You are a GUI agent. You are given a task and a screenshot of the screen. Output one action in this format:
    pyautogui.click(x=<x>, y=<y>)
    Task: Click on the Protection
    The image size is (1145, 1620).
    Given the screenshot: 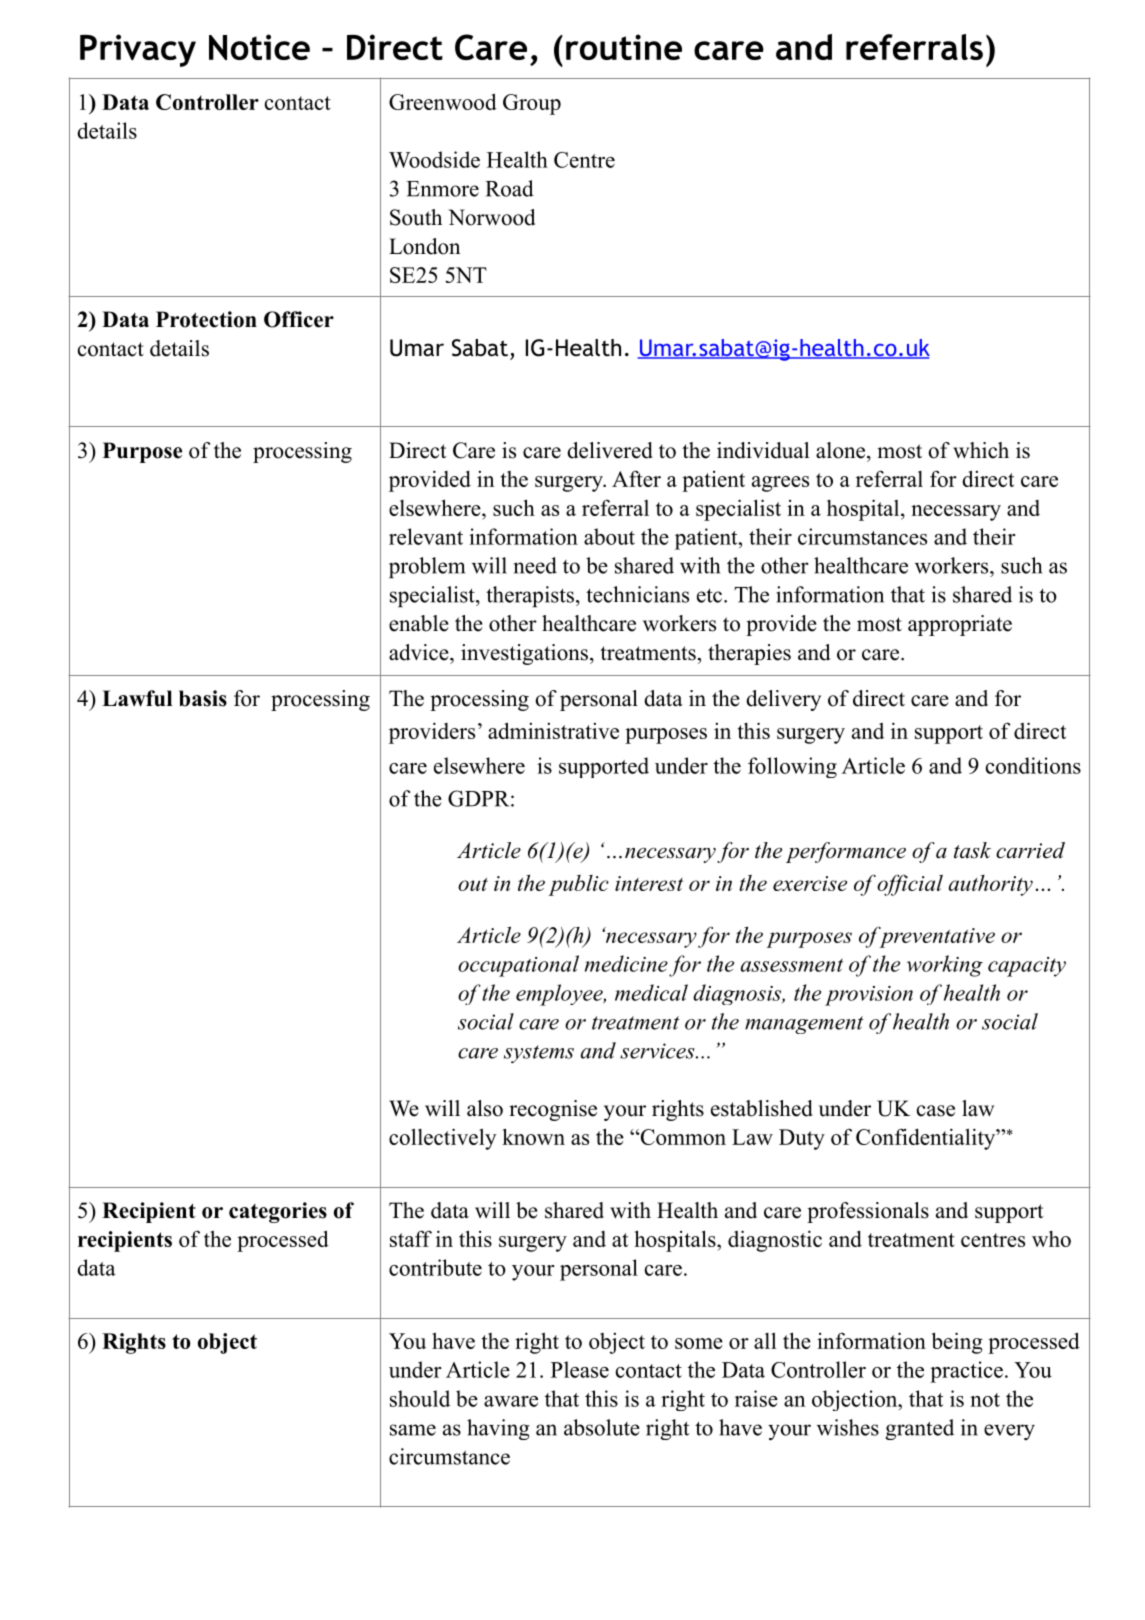 What is the action you would take?
    pyautogui.click(x=206, y=319)
